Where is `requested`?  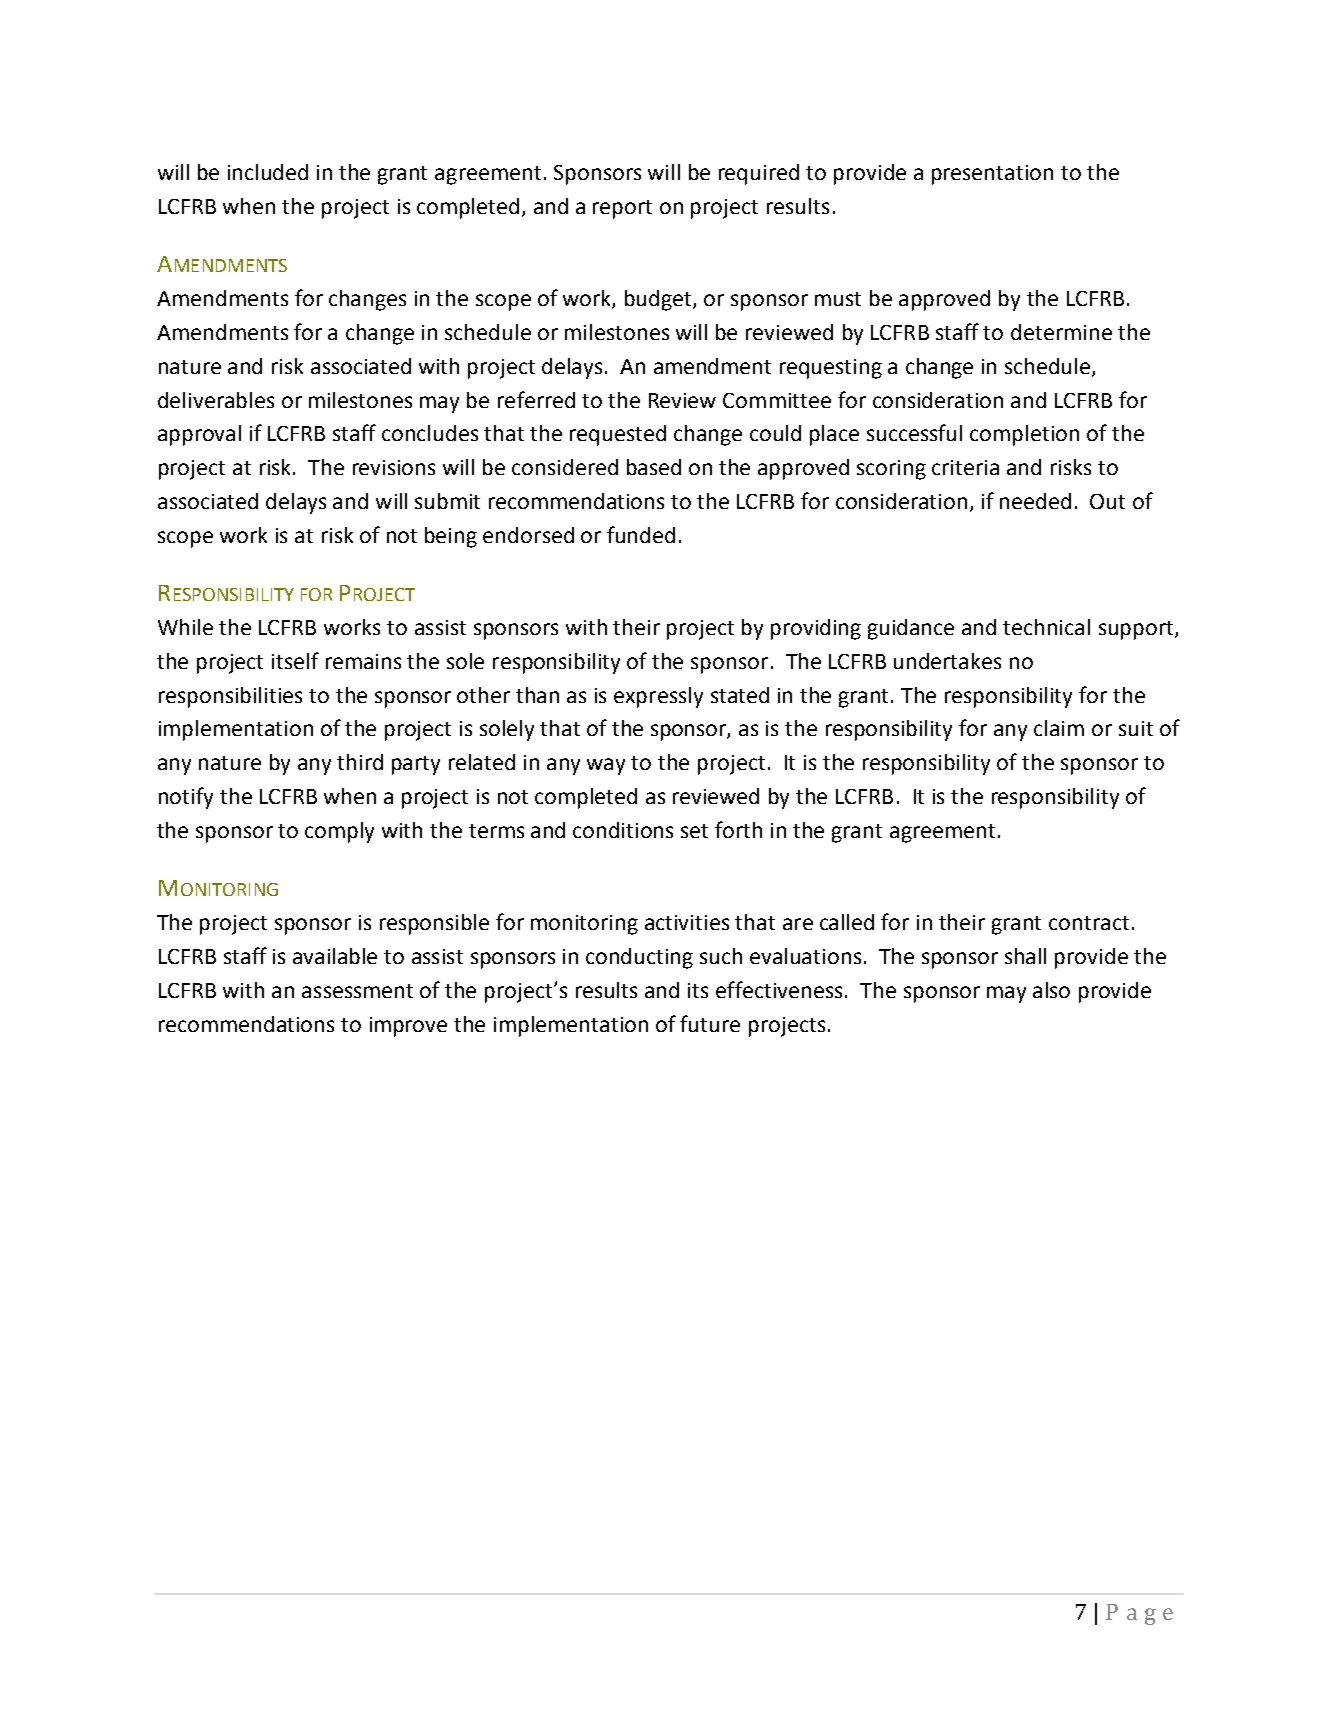 requested is located at coordinates (618, 435).
